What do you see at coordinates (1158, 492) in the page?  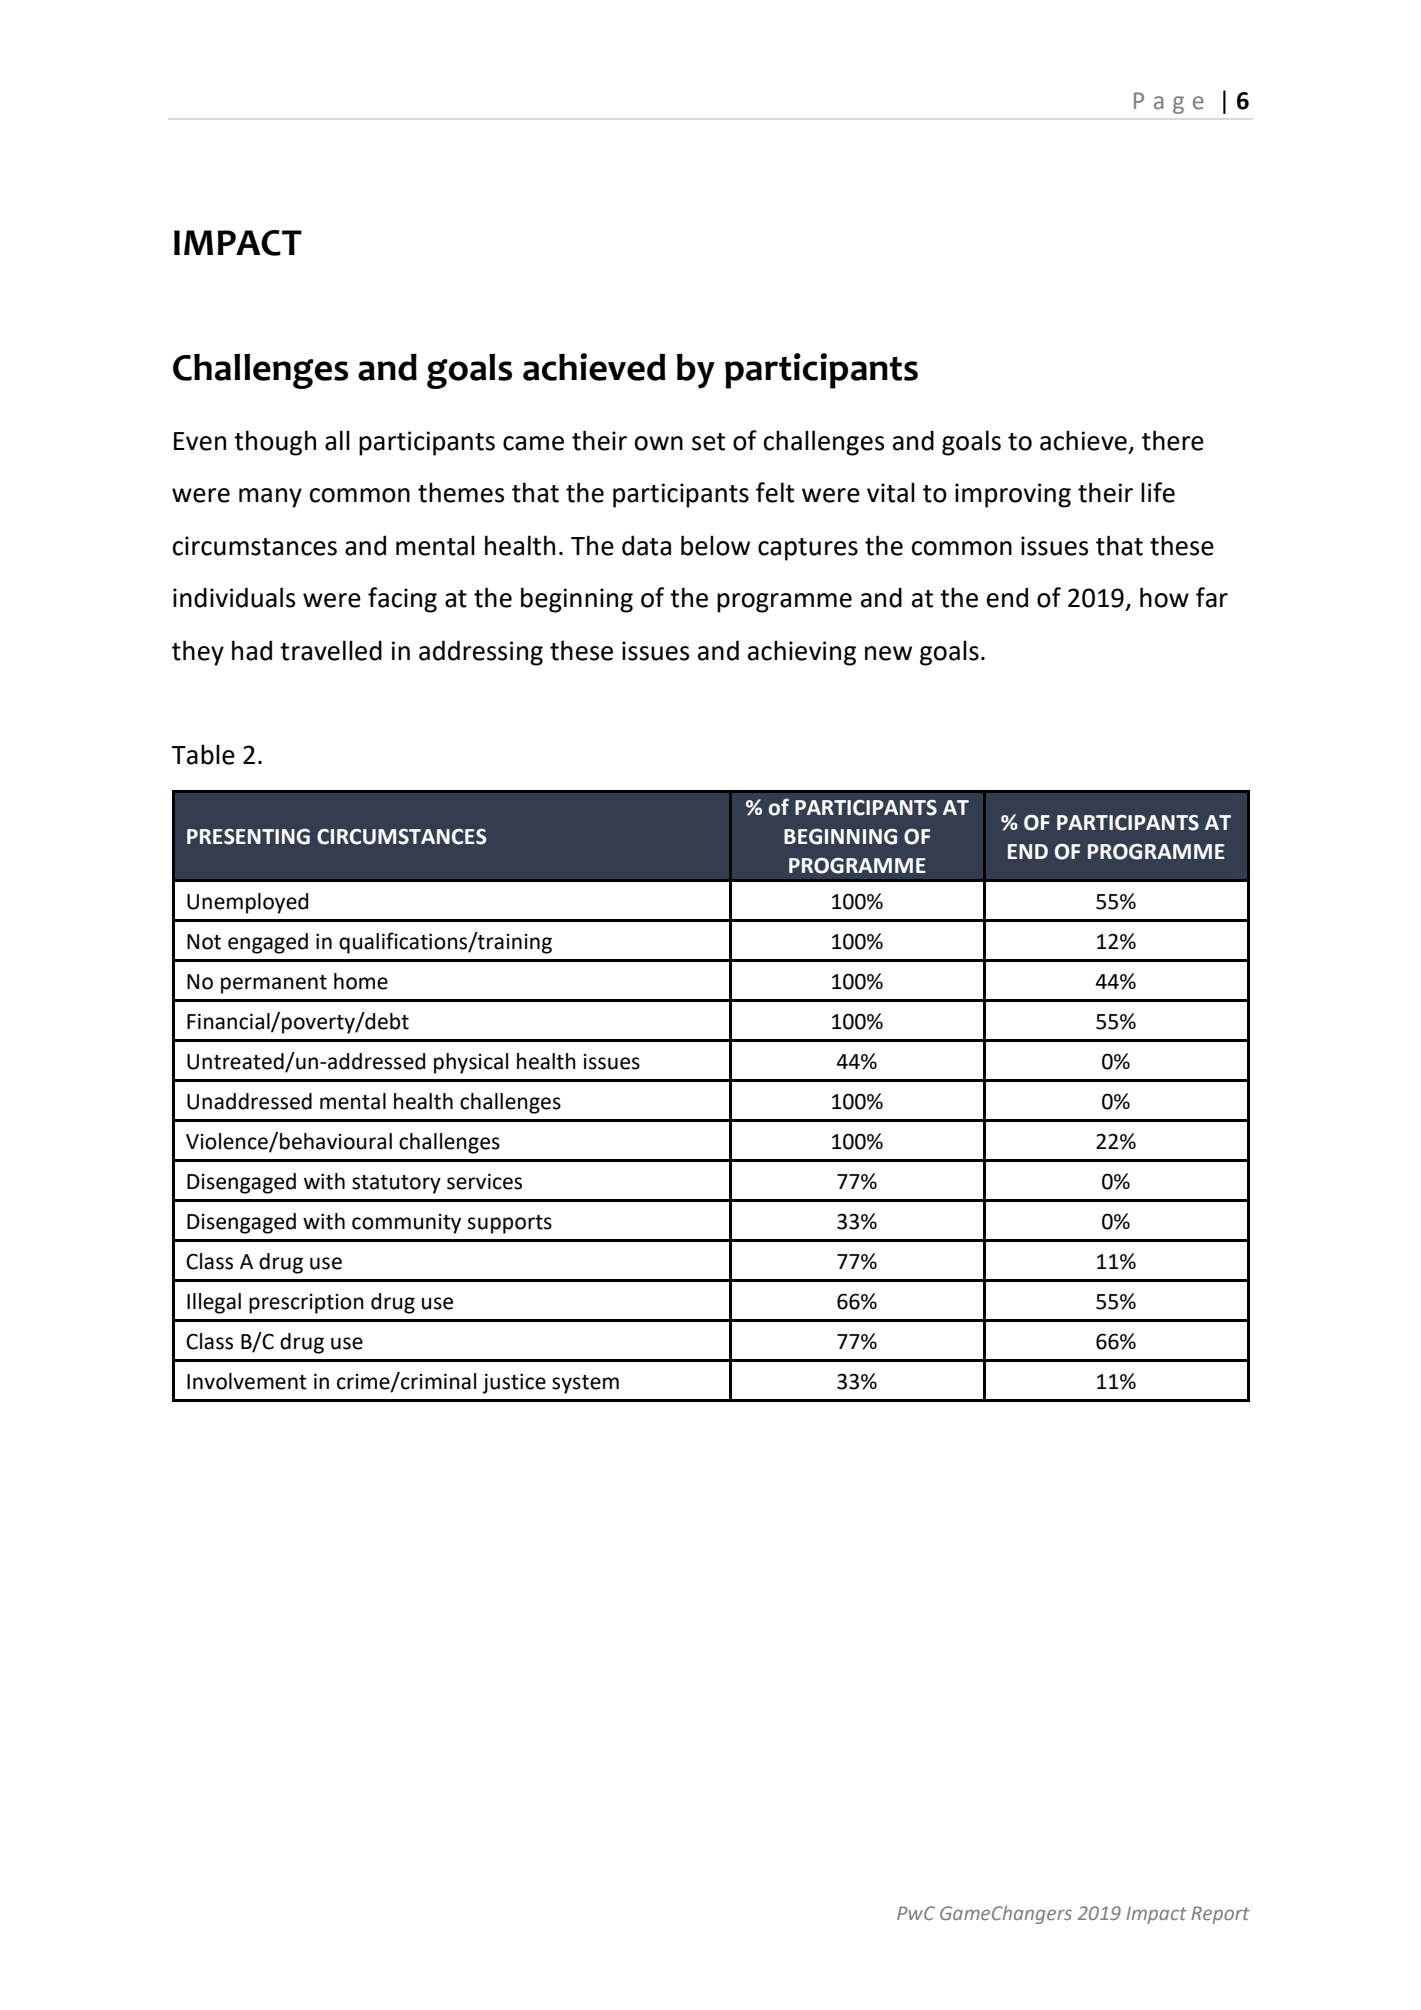 I see `life` at bounding box center [1158, 492].
